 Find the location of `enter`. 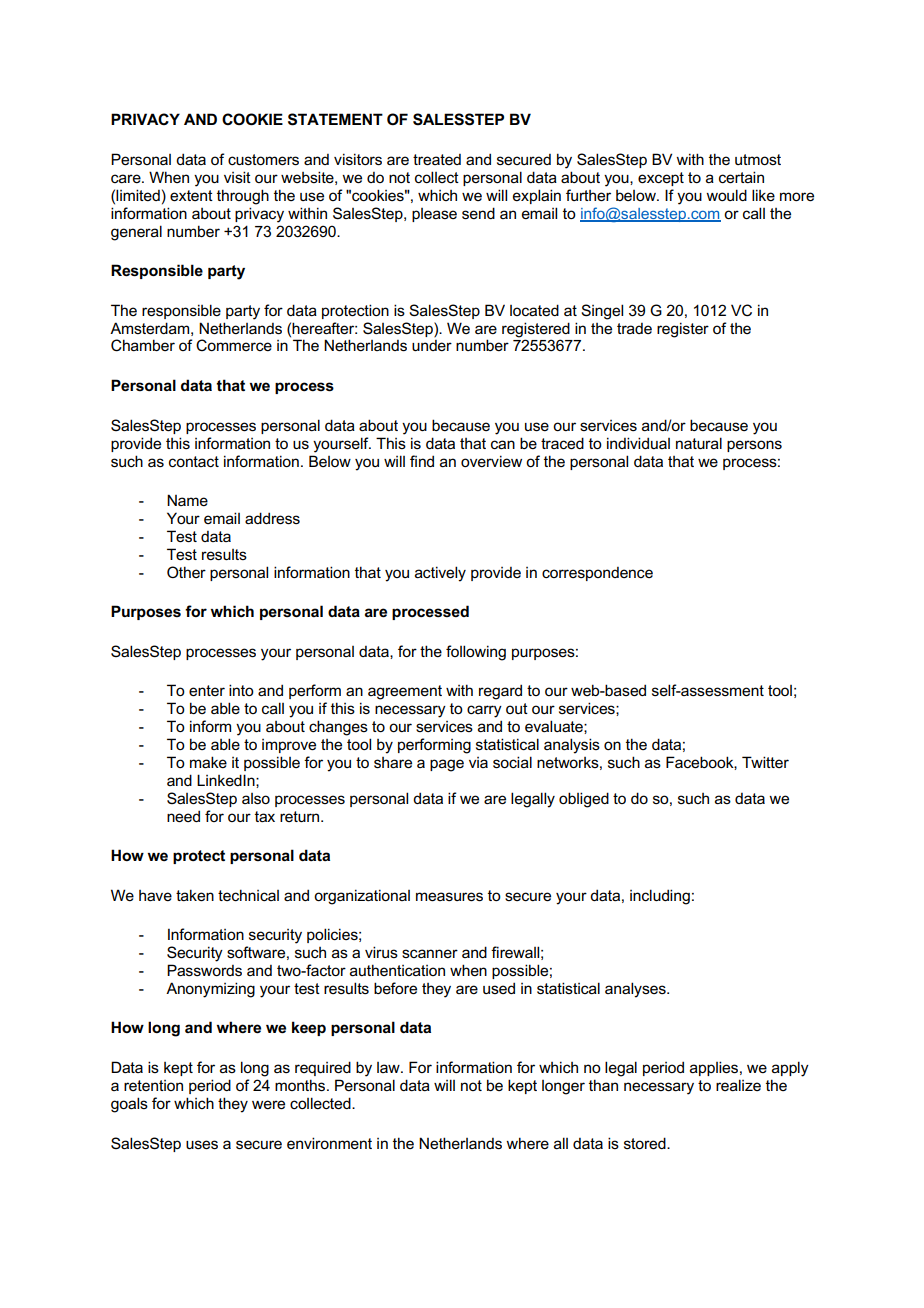

enter is located at coordinates (207, 691).
